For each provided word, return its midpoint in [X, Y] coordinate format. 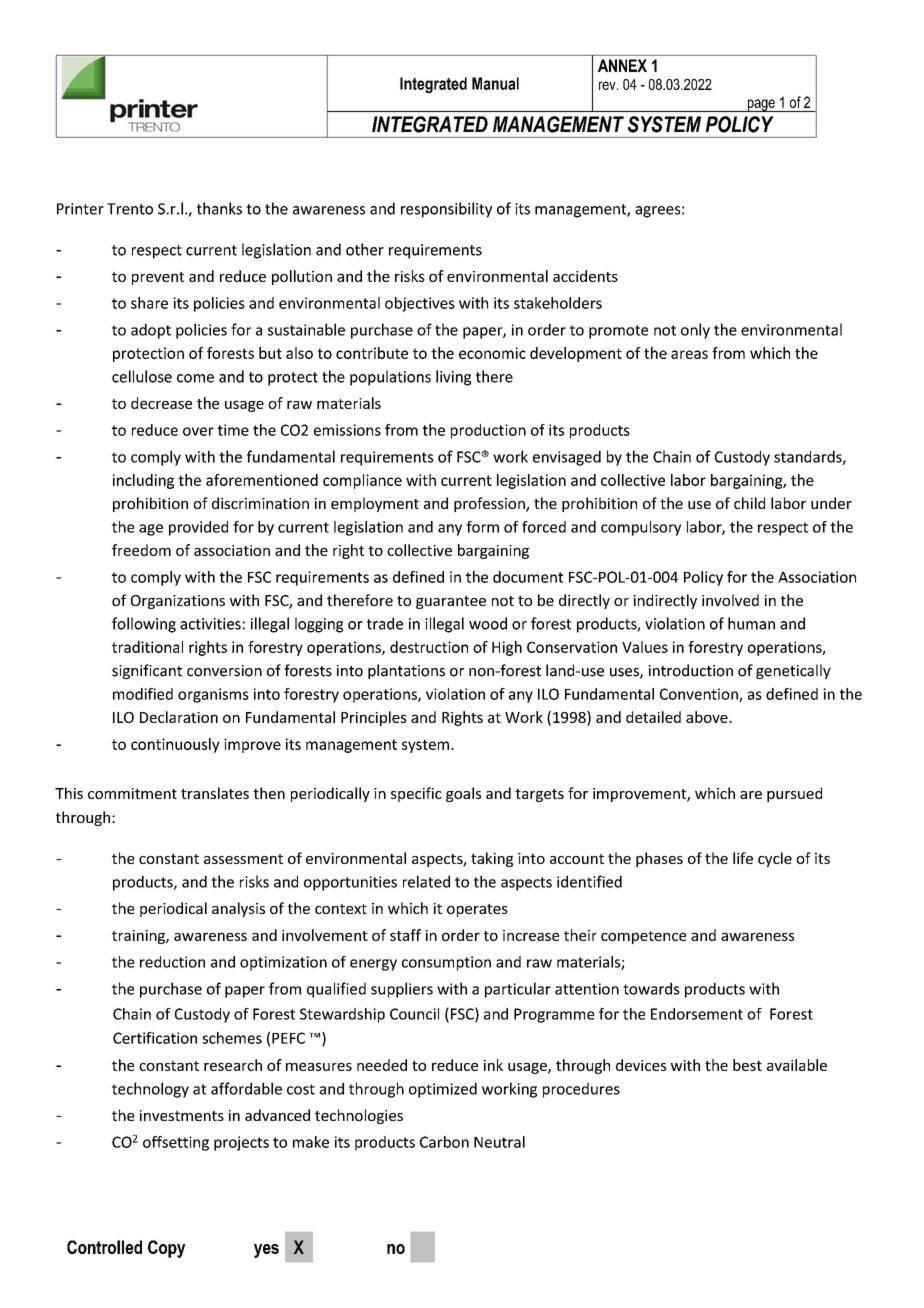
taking [492, 859]
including [143, 481]
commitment [132, 793]
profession [490, 504]
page [761, 105]
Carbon [444, 1142]
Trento [130, 209]
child [749, 503]
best [747, 1065]
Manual [495, 83]
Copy [166, 1249]
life [743, 858]
